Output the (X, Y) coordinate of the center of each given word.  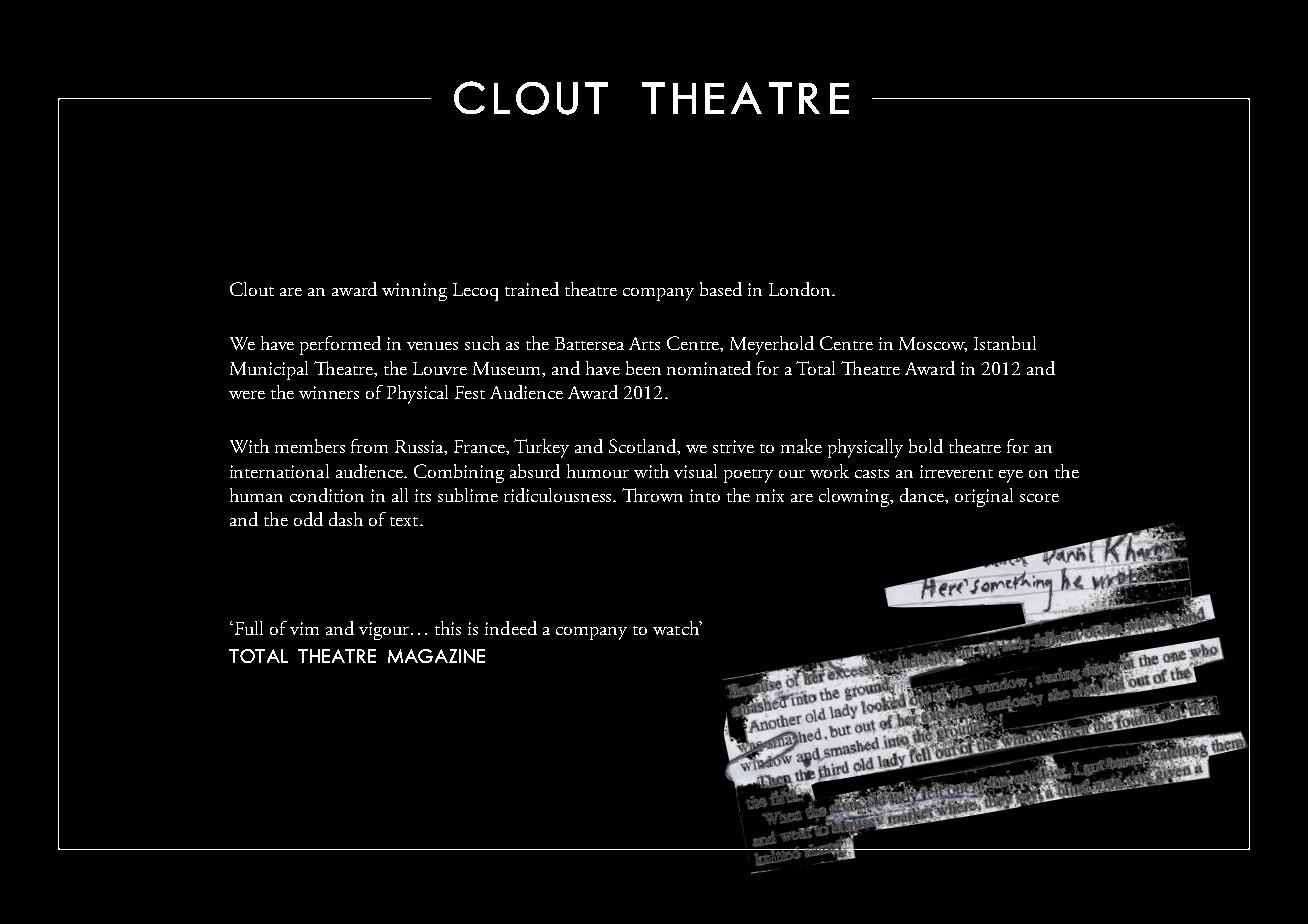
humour (598, 471)
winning (414, 292)
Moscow (933, 344)
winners (329, 392)
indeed (511, 628)
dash (346, 519)
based (721, 289)
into (705, 495)
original (984, 497)
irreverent (956, 471)
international (279, 471)
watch (677, 628)
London (801, 289)
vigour (385, 631)
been (643, 368)
